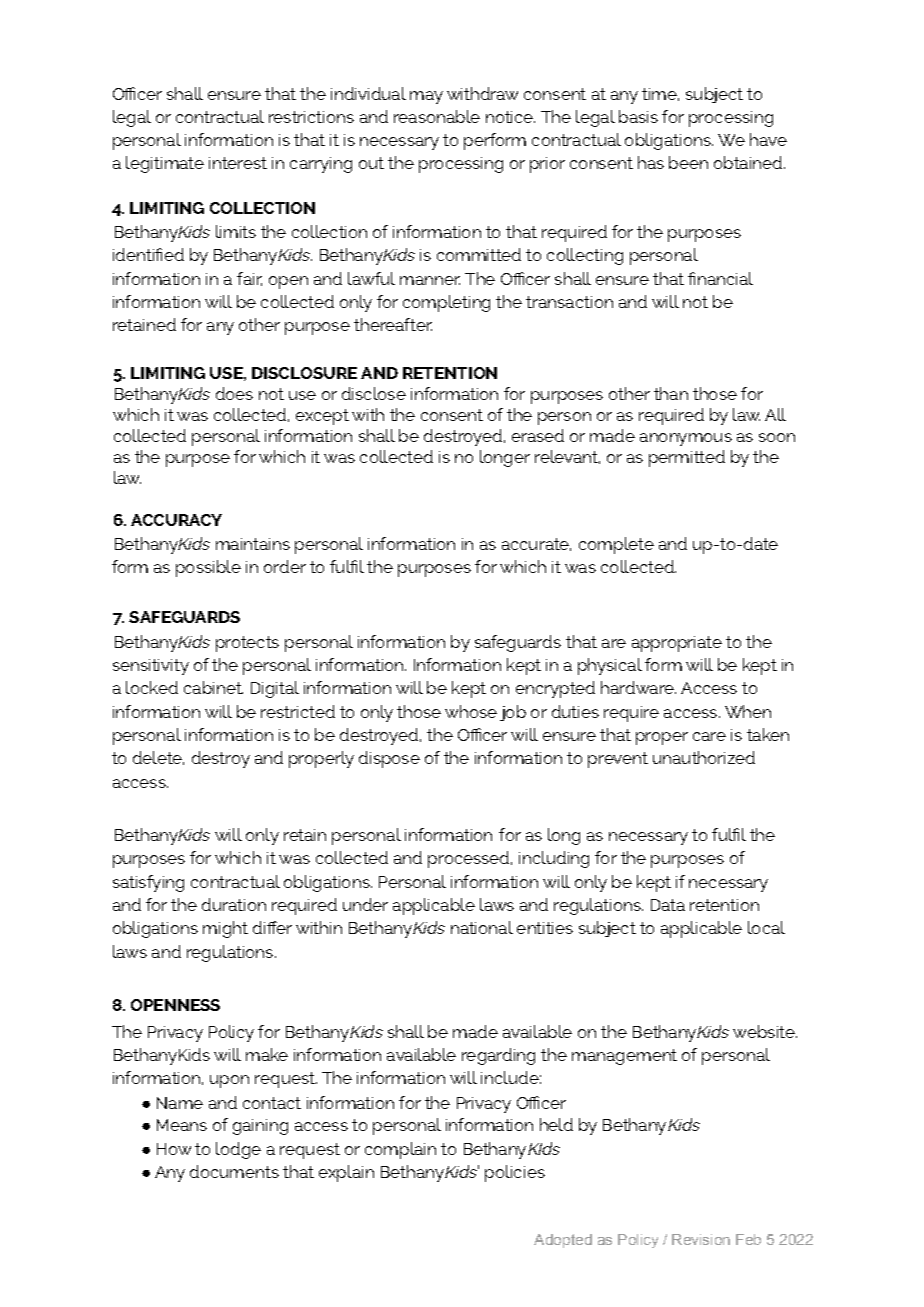 The width and height of the document is (924, 1307). Describe the element at coordinates (470, 859) in the document. I see `processed` at that location.
